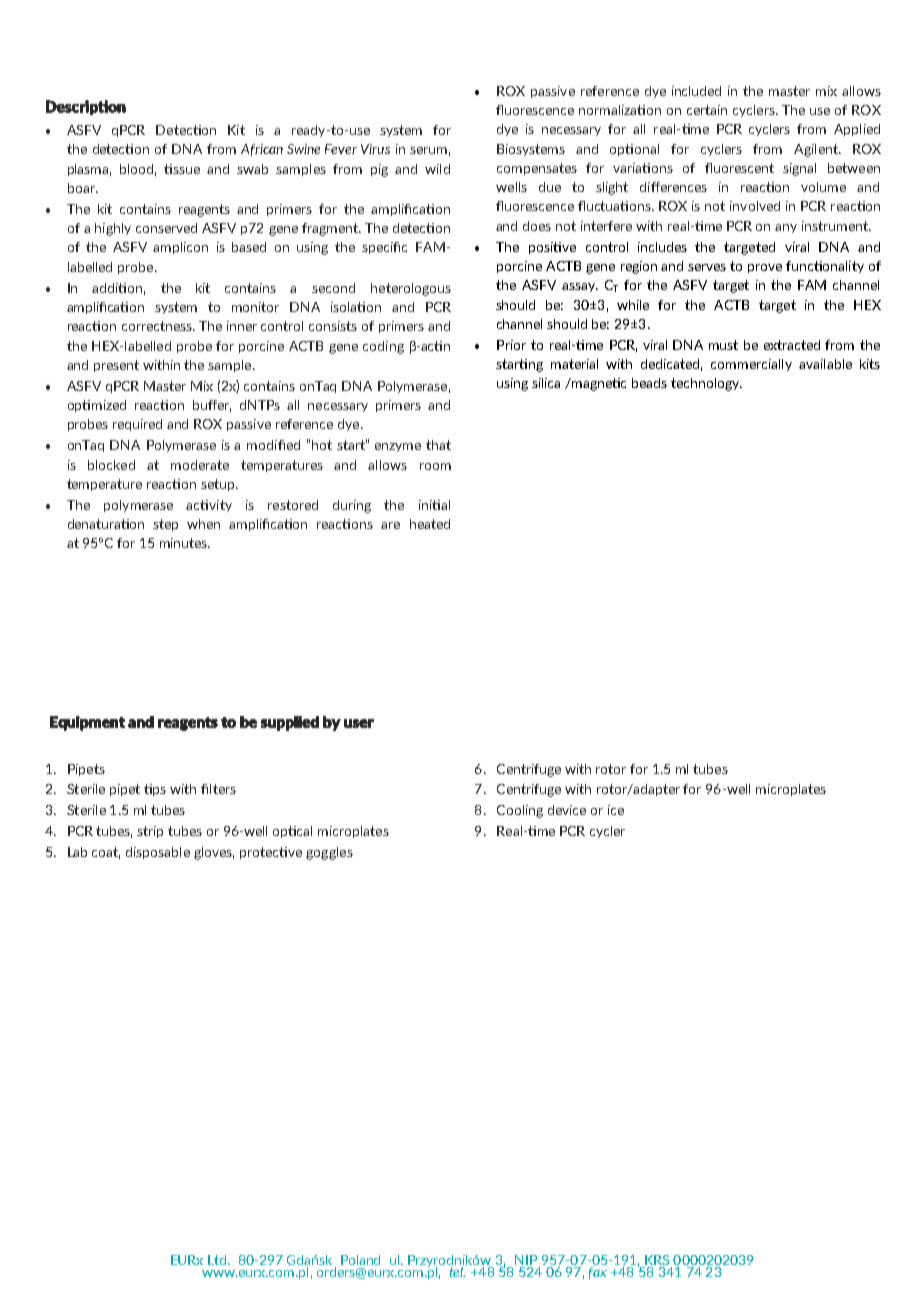 This page has height=1308, width=924. Describe the element at coordinates (520, 811) in the page. I see `Cooling` at that location.
